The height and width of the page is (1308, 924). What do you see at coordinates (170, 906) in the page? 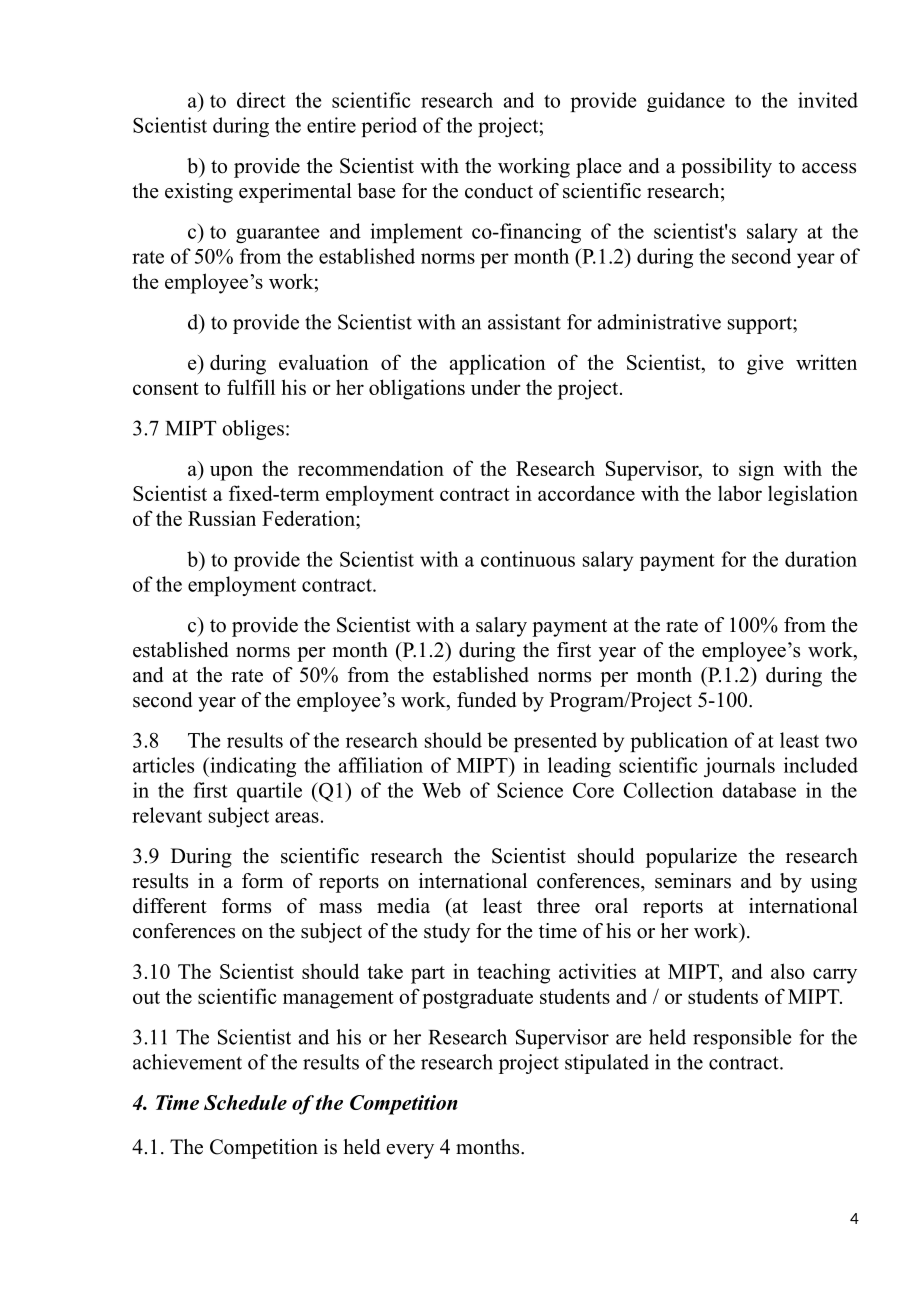
I see `different` at bounding box center [170, 906].
